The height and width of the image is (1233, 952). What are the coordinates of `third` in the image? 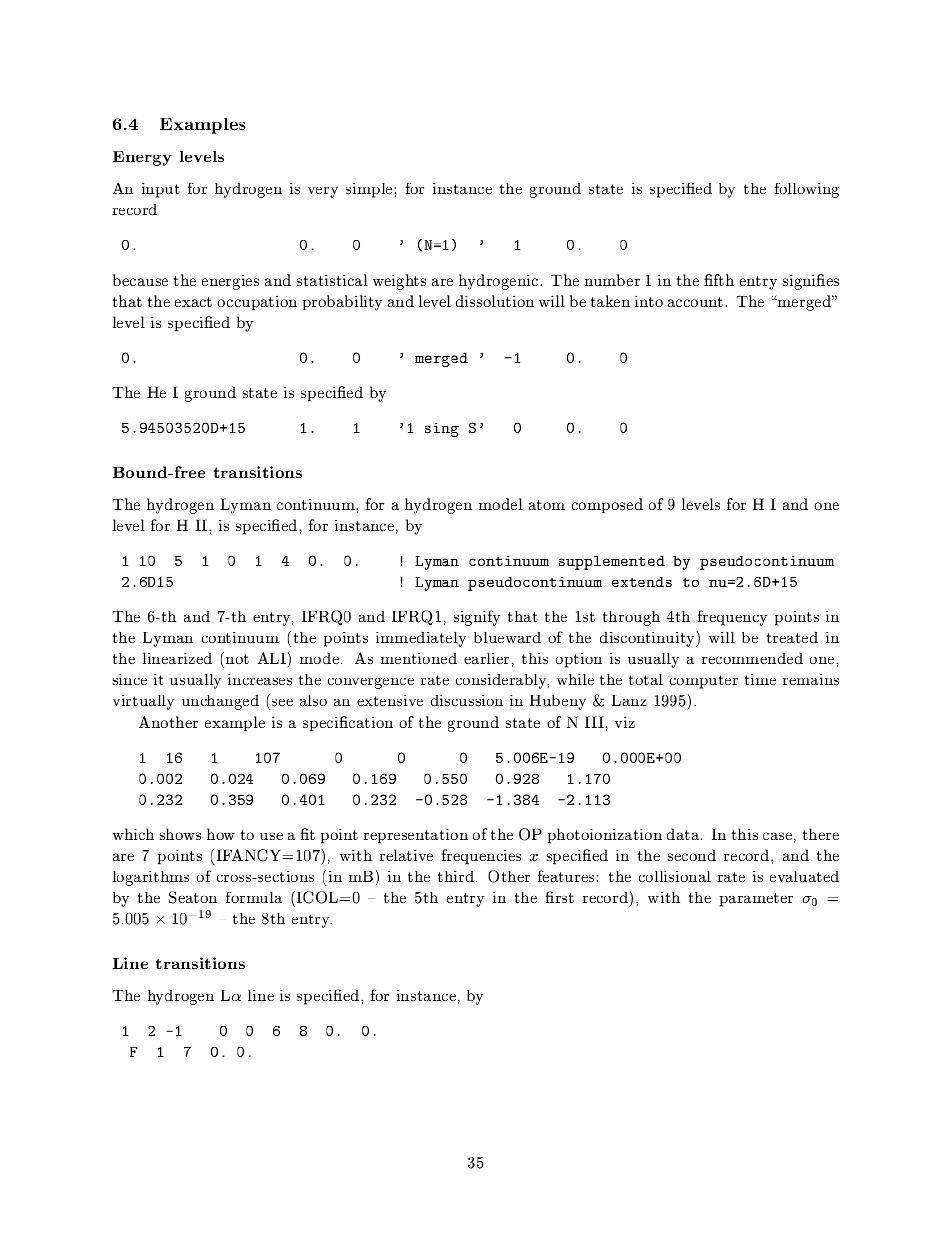 It's located at (456, 876).
